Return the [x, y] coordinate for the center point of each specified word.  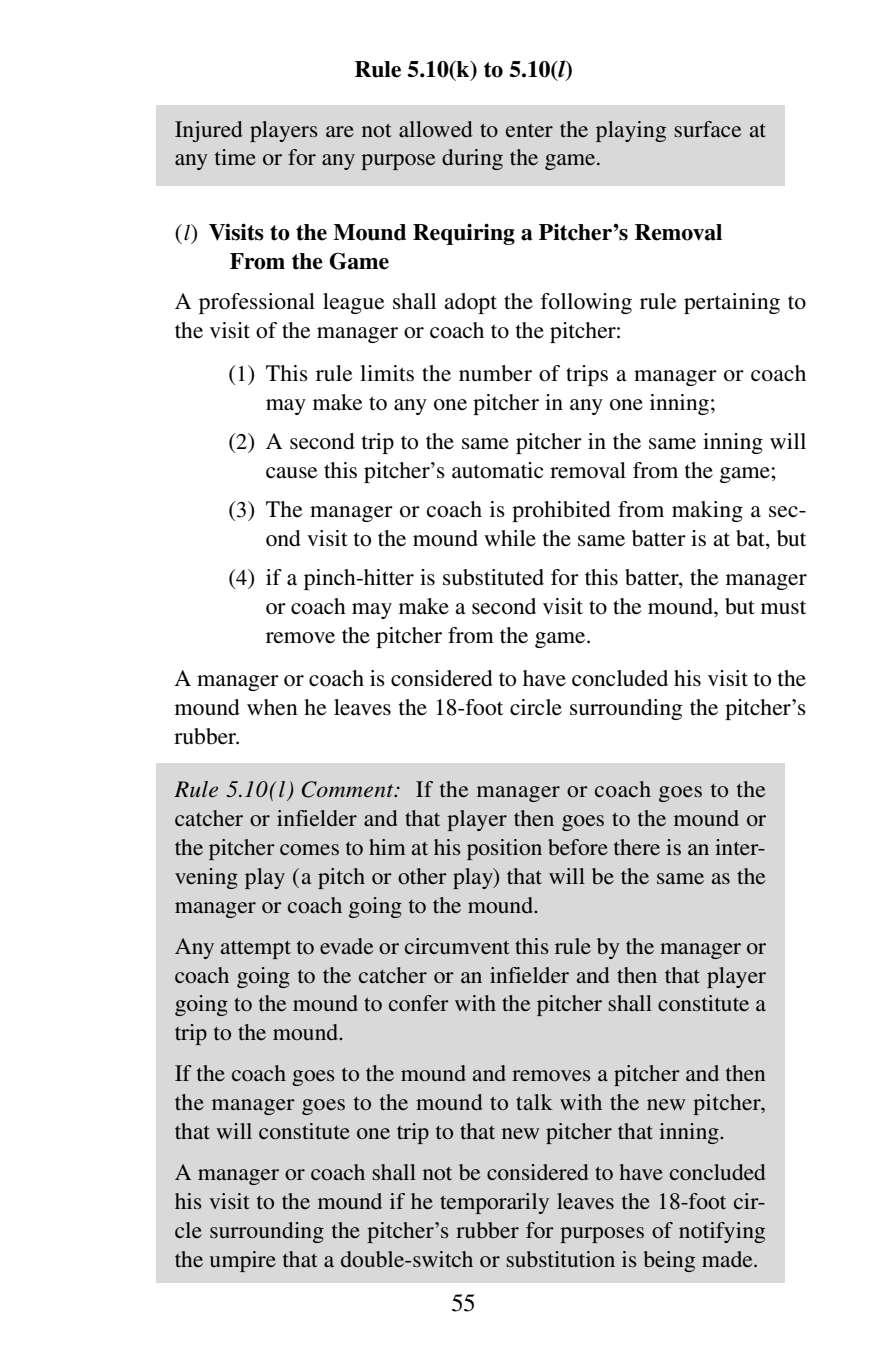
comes [309, 849]
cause [292, 473]
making [707, 511]
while [510, 538]
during [472, 159]
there [637, 847]
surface [707, 129]
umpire [243, 1261]
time [235, 157]
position [504, 849]
